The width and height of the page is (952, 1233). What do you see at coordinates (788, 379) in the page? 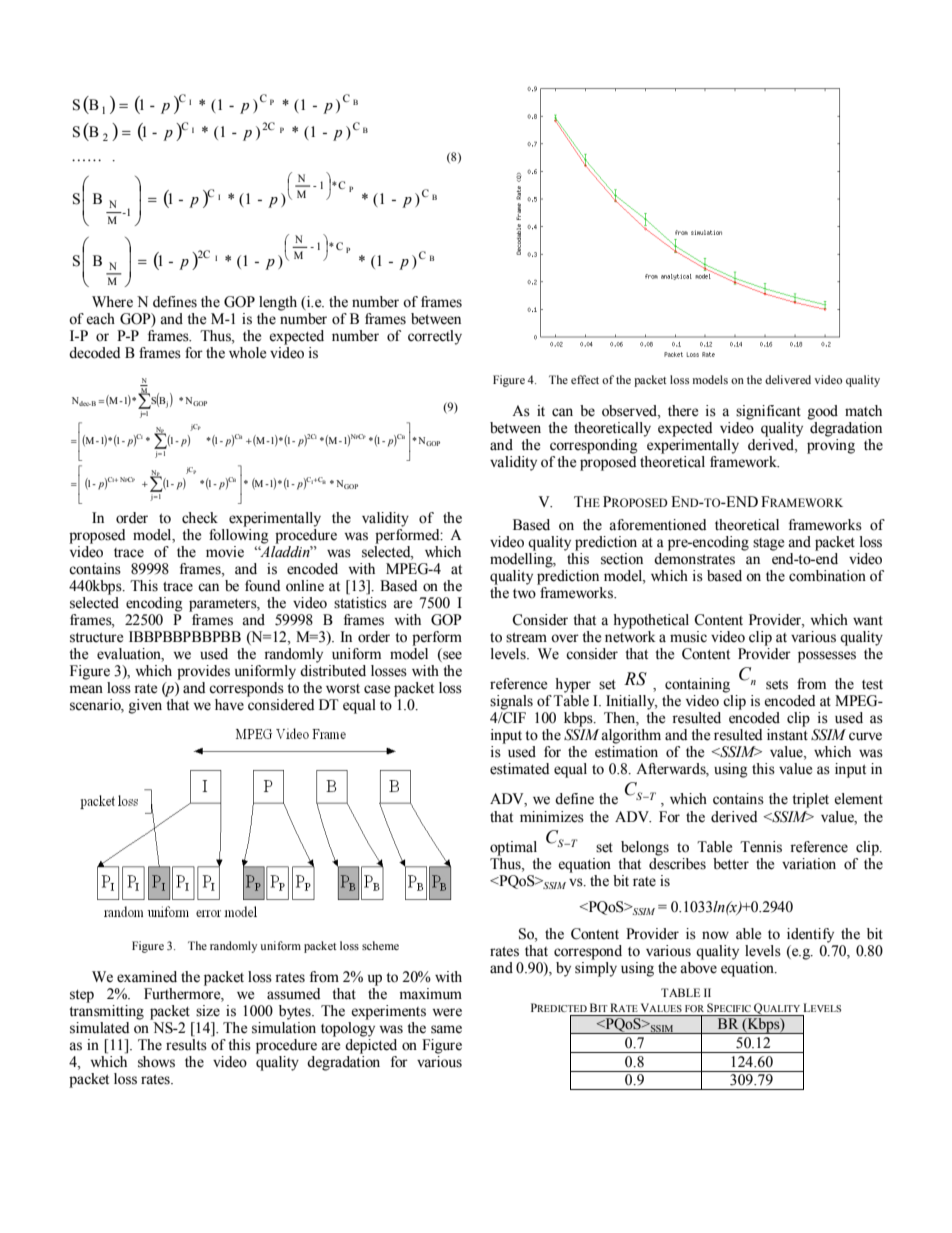
I see `delivered` at bounding box center [788, 379].
